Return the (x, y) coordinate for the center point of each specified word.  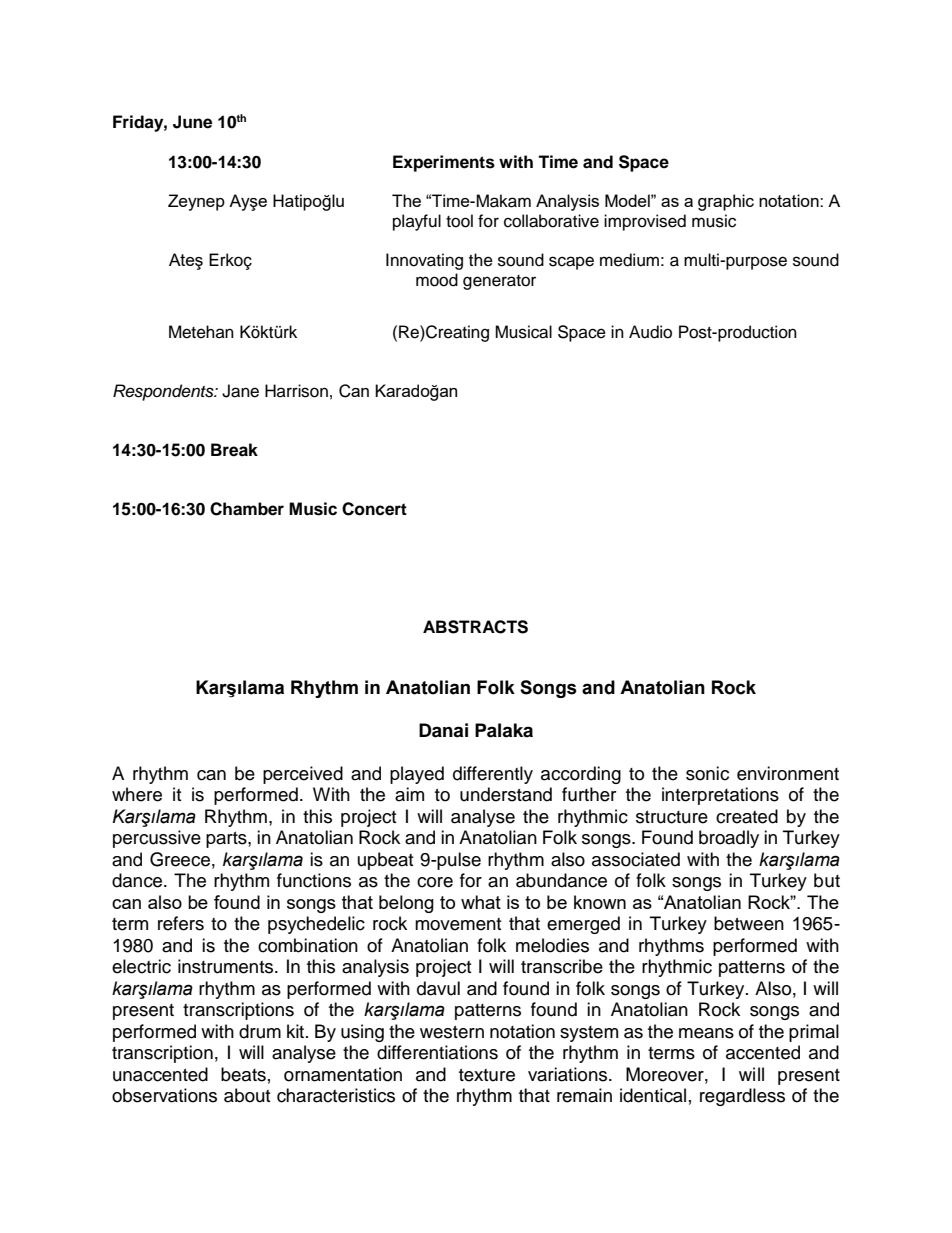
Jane (240, 391)
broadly (729, 839)
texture (487, 1075)
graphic (726, 202)
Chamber (247, 509)
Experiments (444, 163)
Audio (650, 332)
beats (243, 1074)
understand (506, 794)
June (192, 122)
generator (499, 282)
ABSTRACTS (475, 627)
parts (227, 840)
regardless (742, 1097)
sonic (707, 773)
